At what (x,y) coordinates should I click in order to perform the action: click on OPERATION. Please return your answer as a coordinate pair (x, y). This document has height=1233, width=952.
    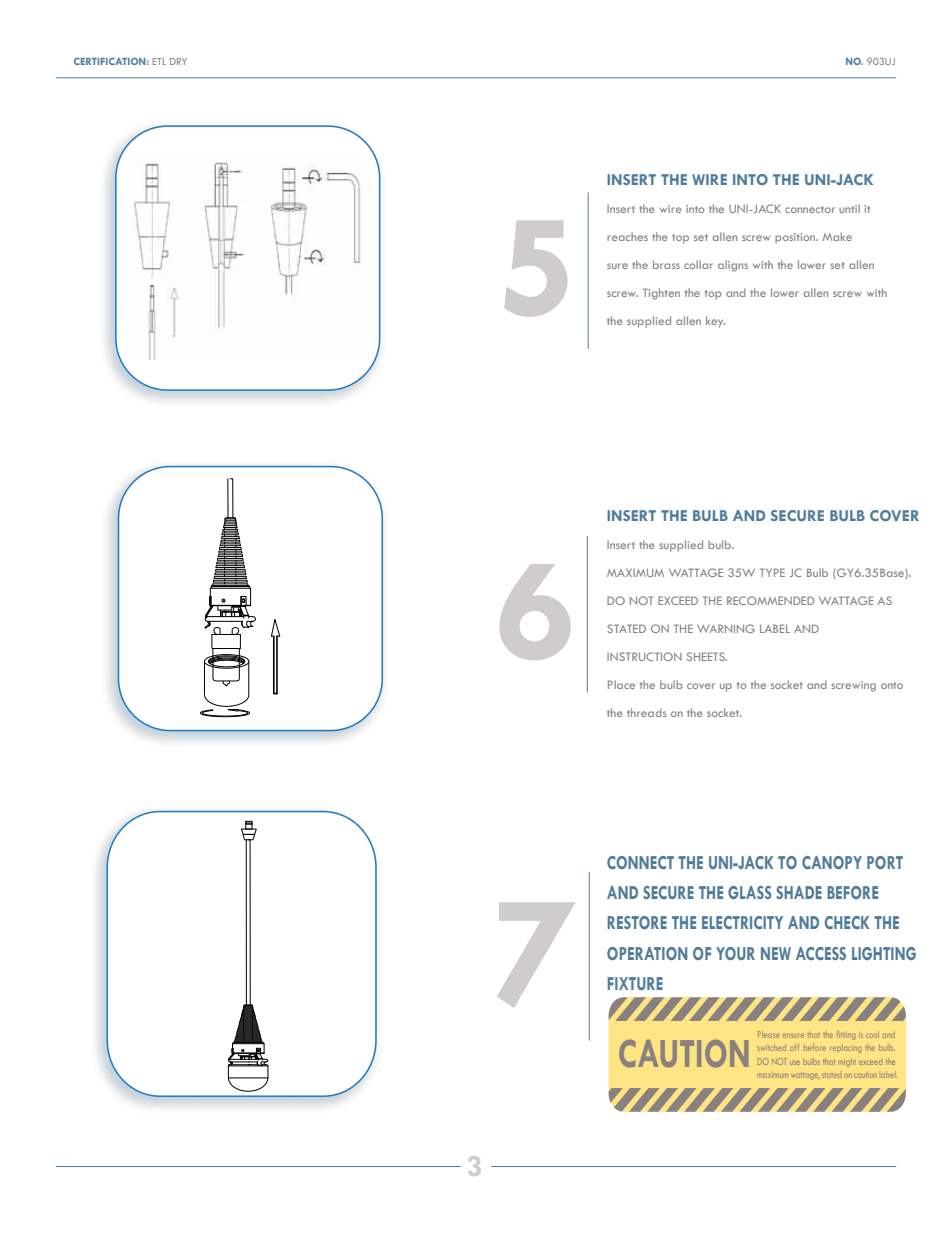
    Looking at the image, I should click on (647, 953).
